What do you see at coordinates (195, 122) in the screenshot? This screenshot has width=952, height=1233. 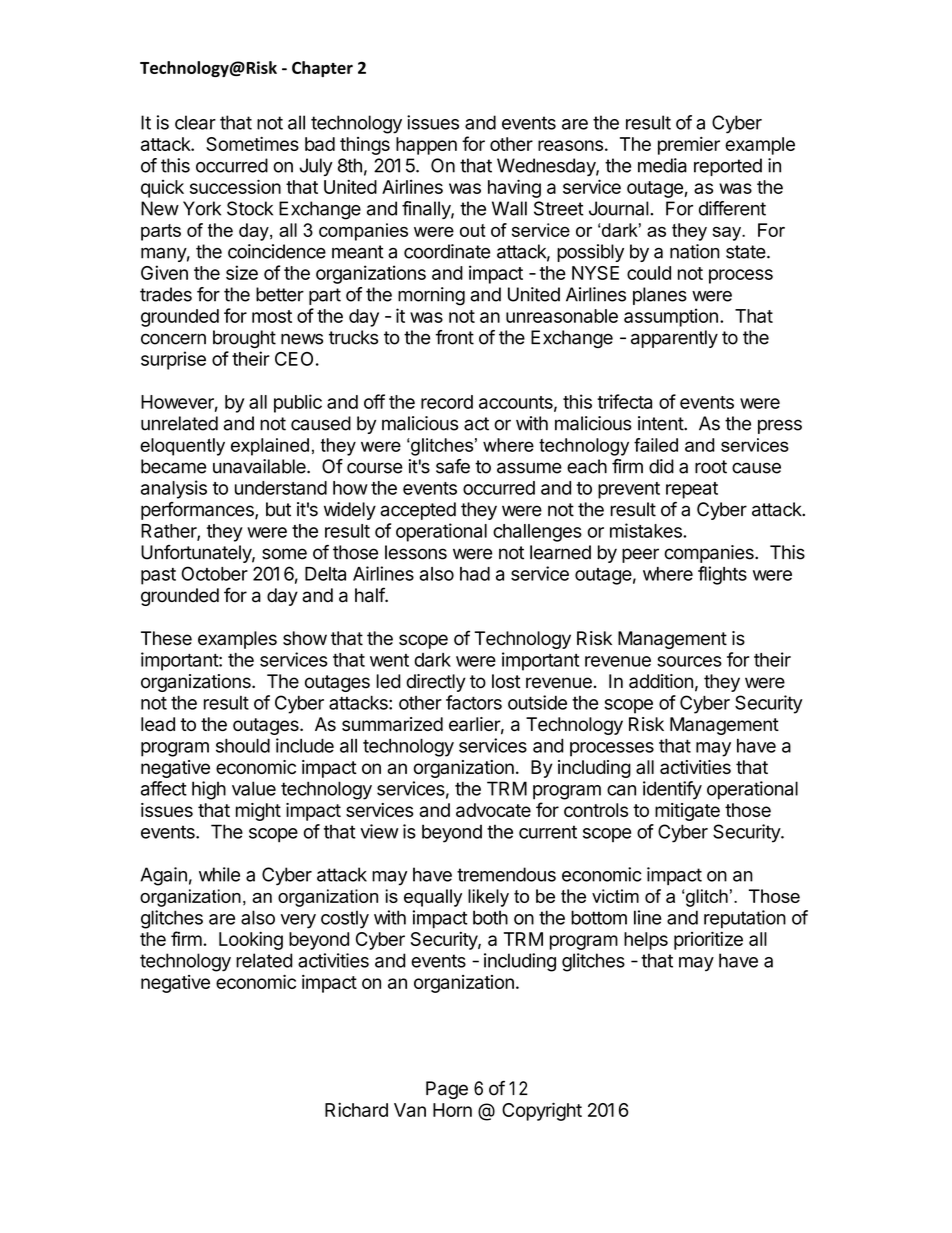 I see `clear` at bounding box center [195, 122].
